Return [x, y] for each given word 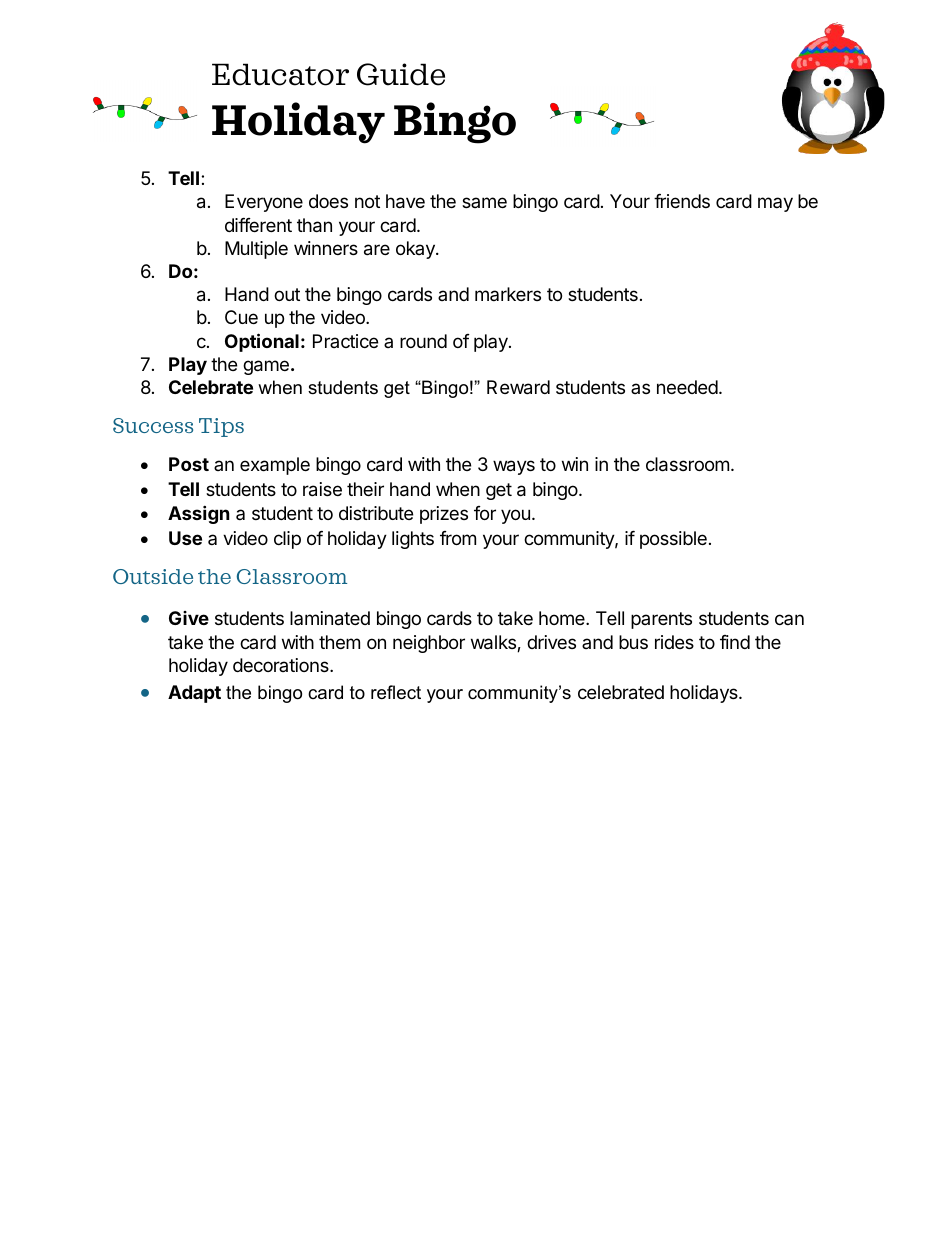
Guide [401, 74]
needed [687, 387]
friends [682, 201]
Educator [280, 74]
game [266, 367]
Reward [518, 387]
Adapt [194, 694]
